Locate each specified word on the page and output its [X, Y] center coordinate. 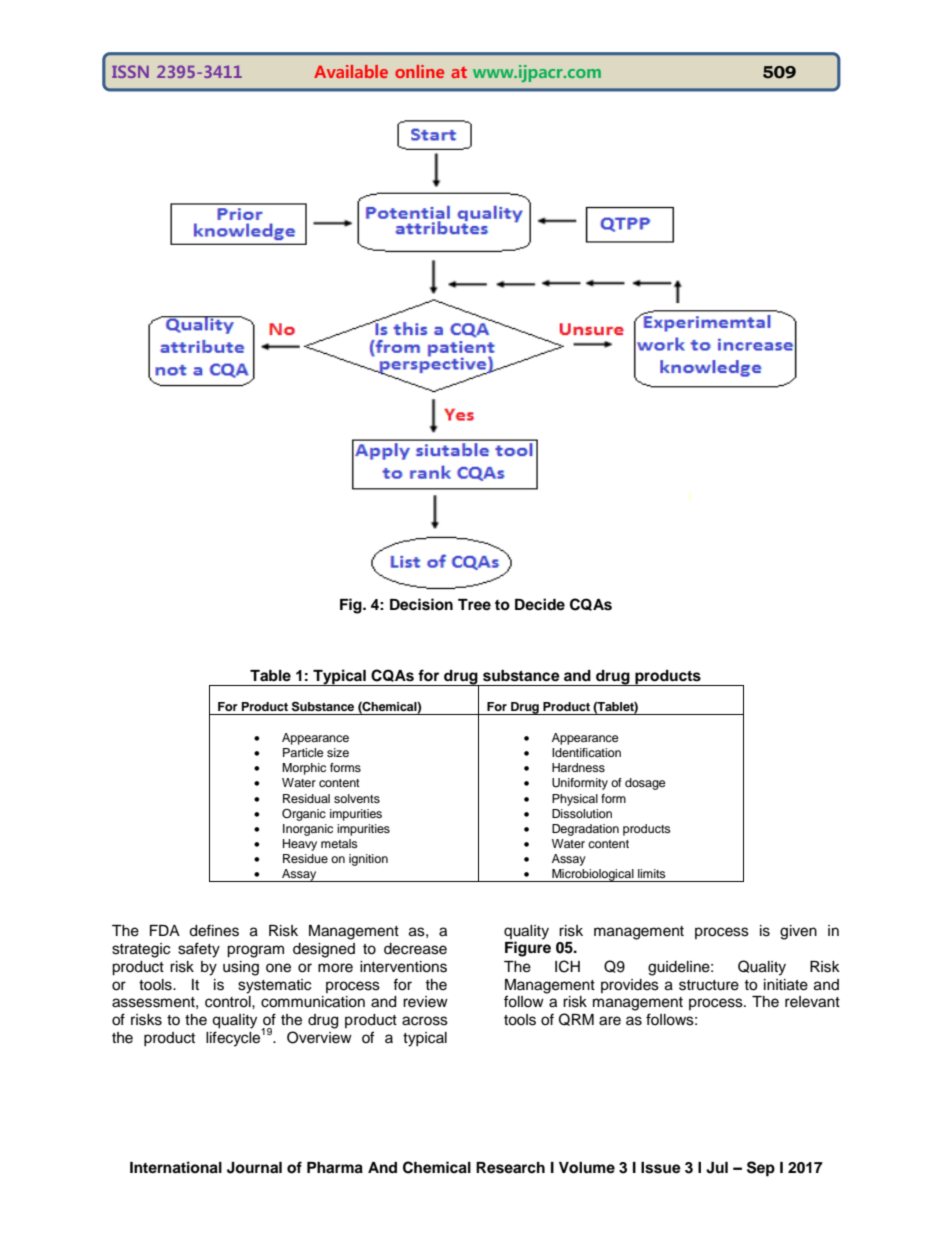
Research [510, 1168]
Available [351, 71]
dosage [645, 784]
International [176, 1167]
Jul [717, 1168]
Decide [540, 604]
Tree [474, 604]
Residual [306, 798]
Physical [575, 800]
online [419, 71]
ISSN [130, 71]
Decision [421, 604]
